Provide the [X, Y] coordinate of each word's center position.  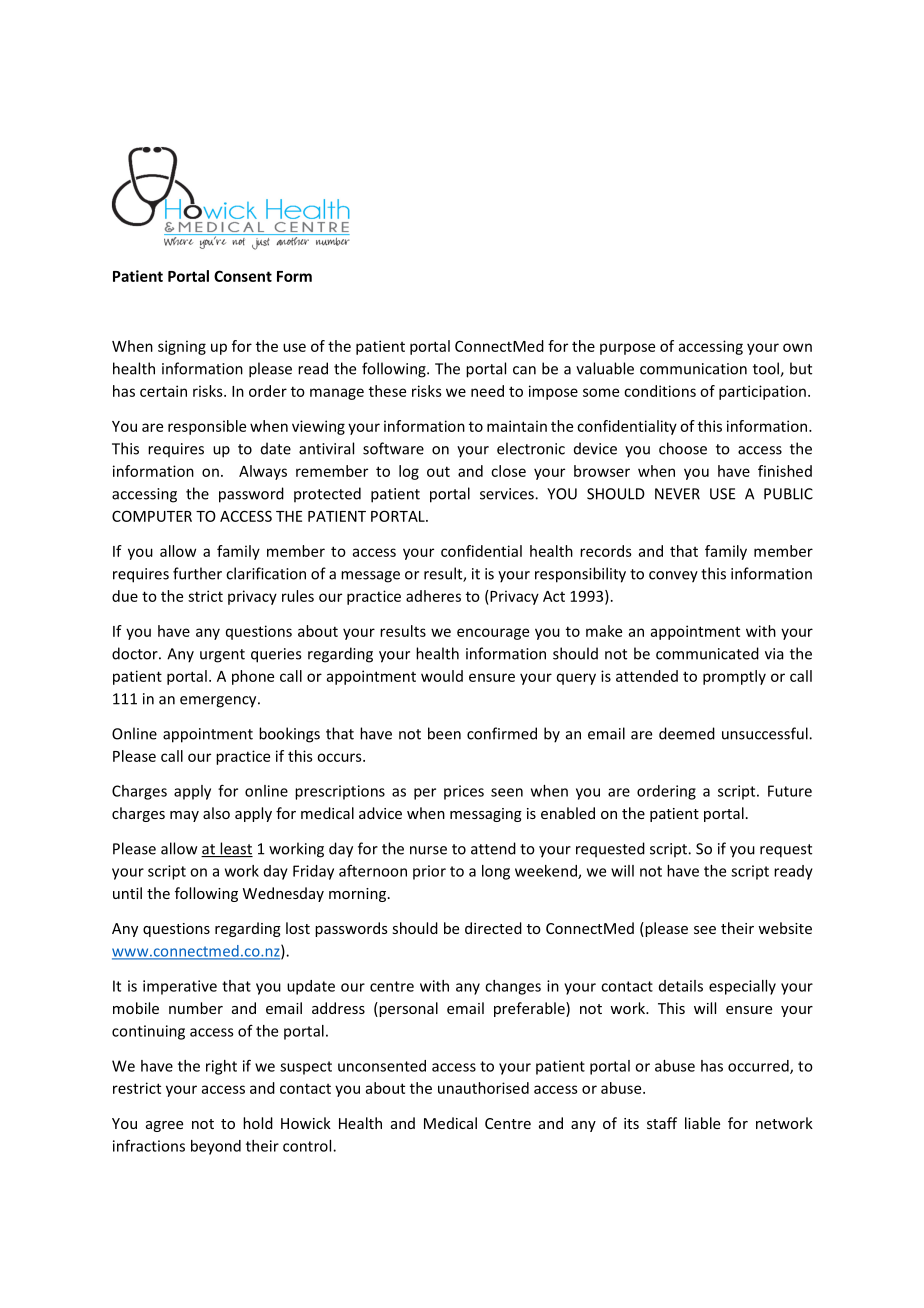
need [487, 391]
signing [182, 347]
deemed [687, 733]
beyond [216, 1147]
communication [693, 369]
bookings [289, 735]
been [444, 733]
